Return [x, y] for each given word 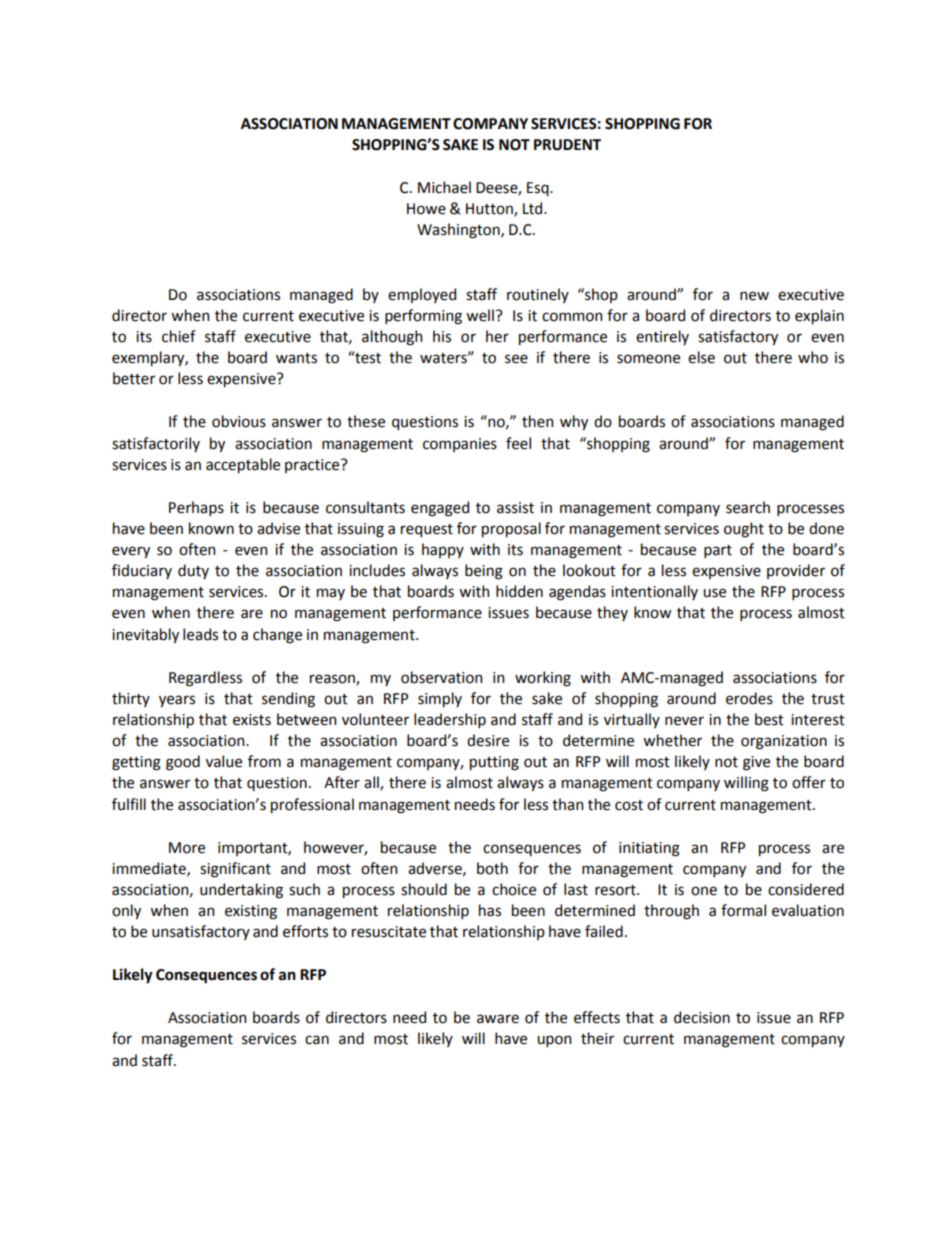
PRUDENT [567, 145]
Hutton [490, 210]
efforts [305, 931]
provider [796, 571]
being [484, 572]
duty [193, 571]
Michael [444, 187]
